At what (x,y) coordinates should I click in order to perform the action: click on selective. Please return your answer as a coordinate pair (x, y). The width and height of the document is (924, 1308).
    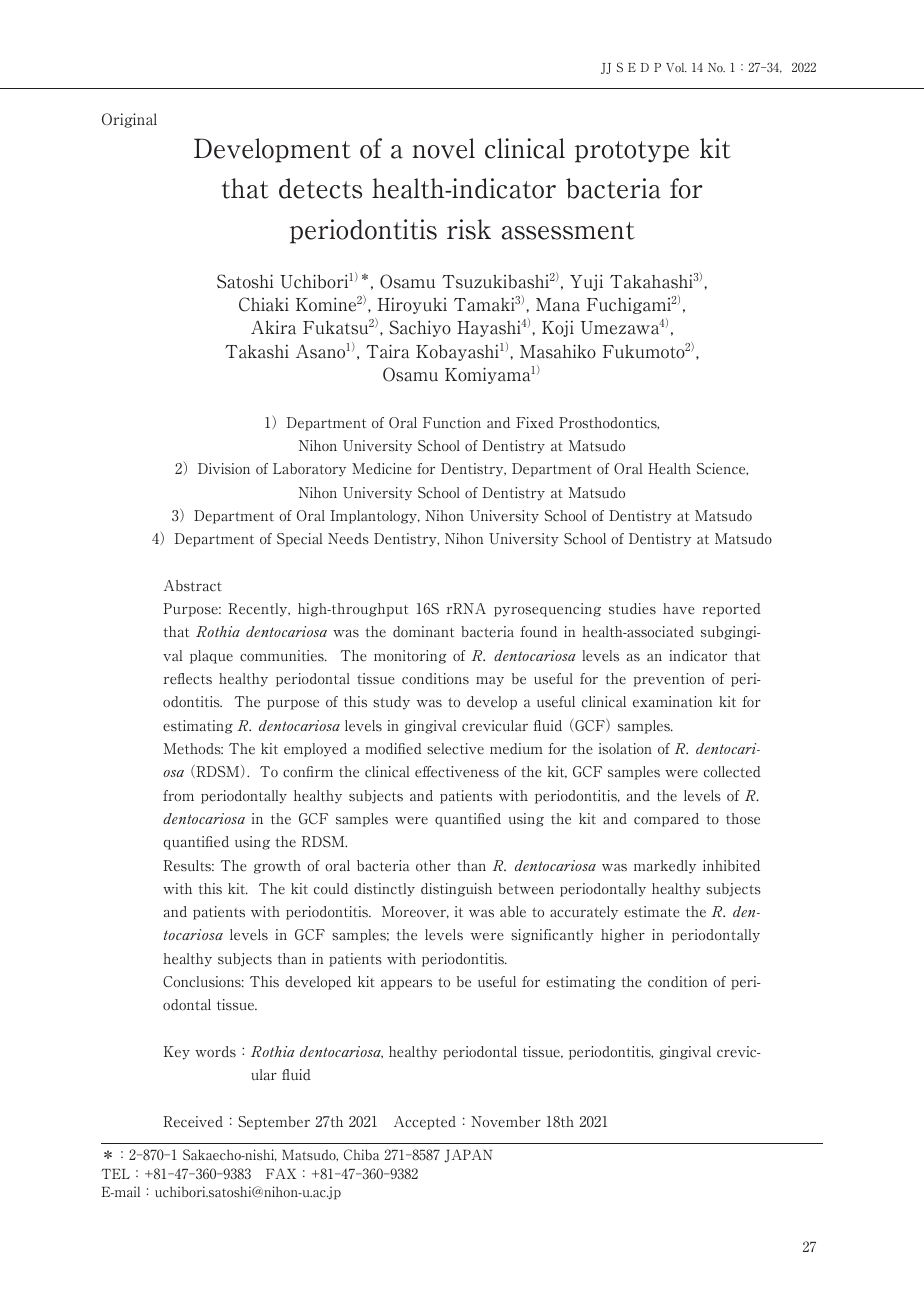
    Looking at the image, I should click on (455, 749).
